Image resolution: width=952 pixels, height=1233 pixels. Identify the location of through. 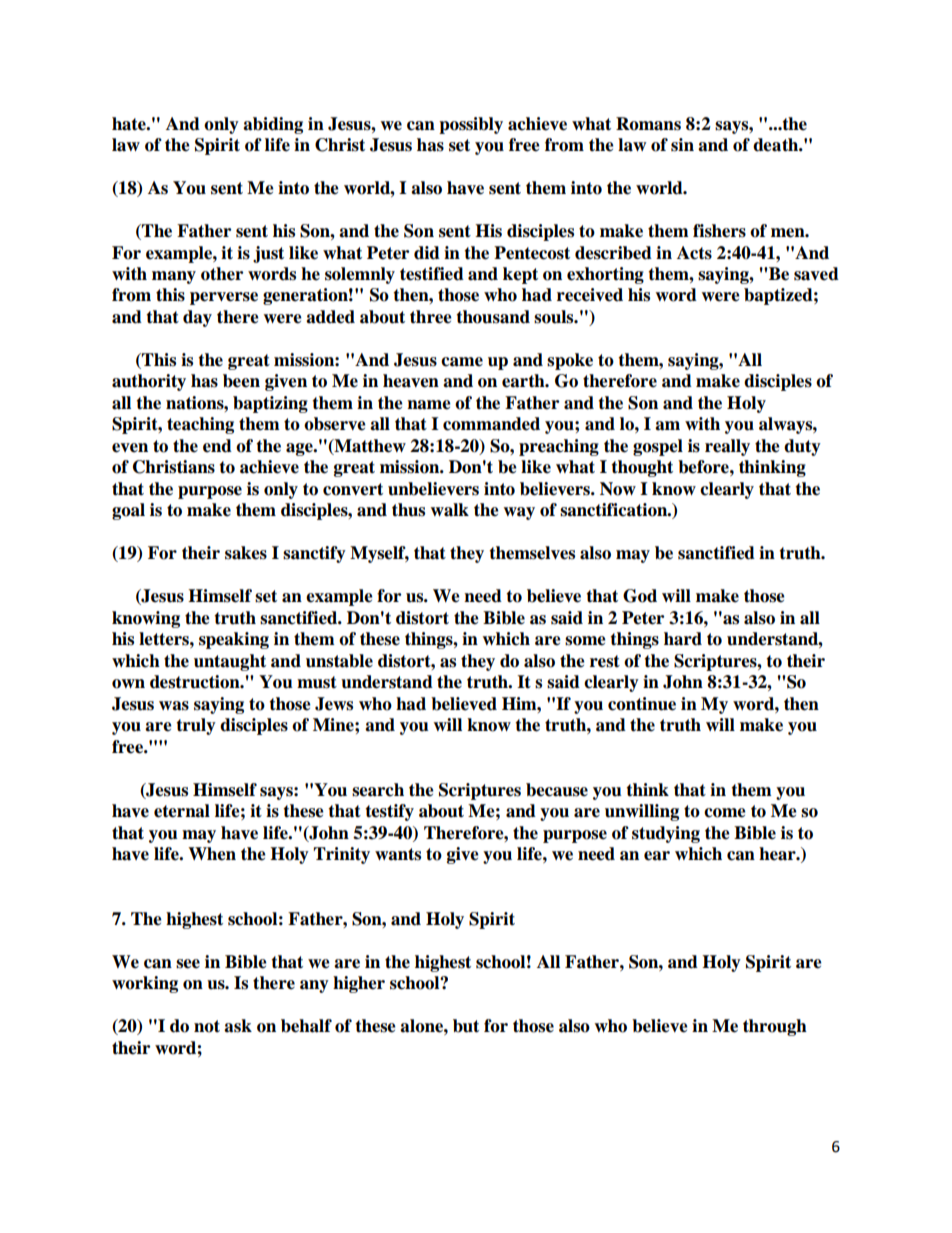
(775, 1027).
